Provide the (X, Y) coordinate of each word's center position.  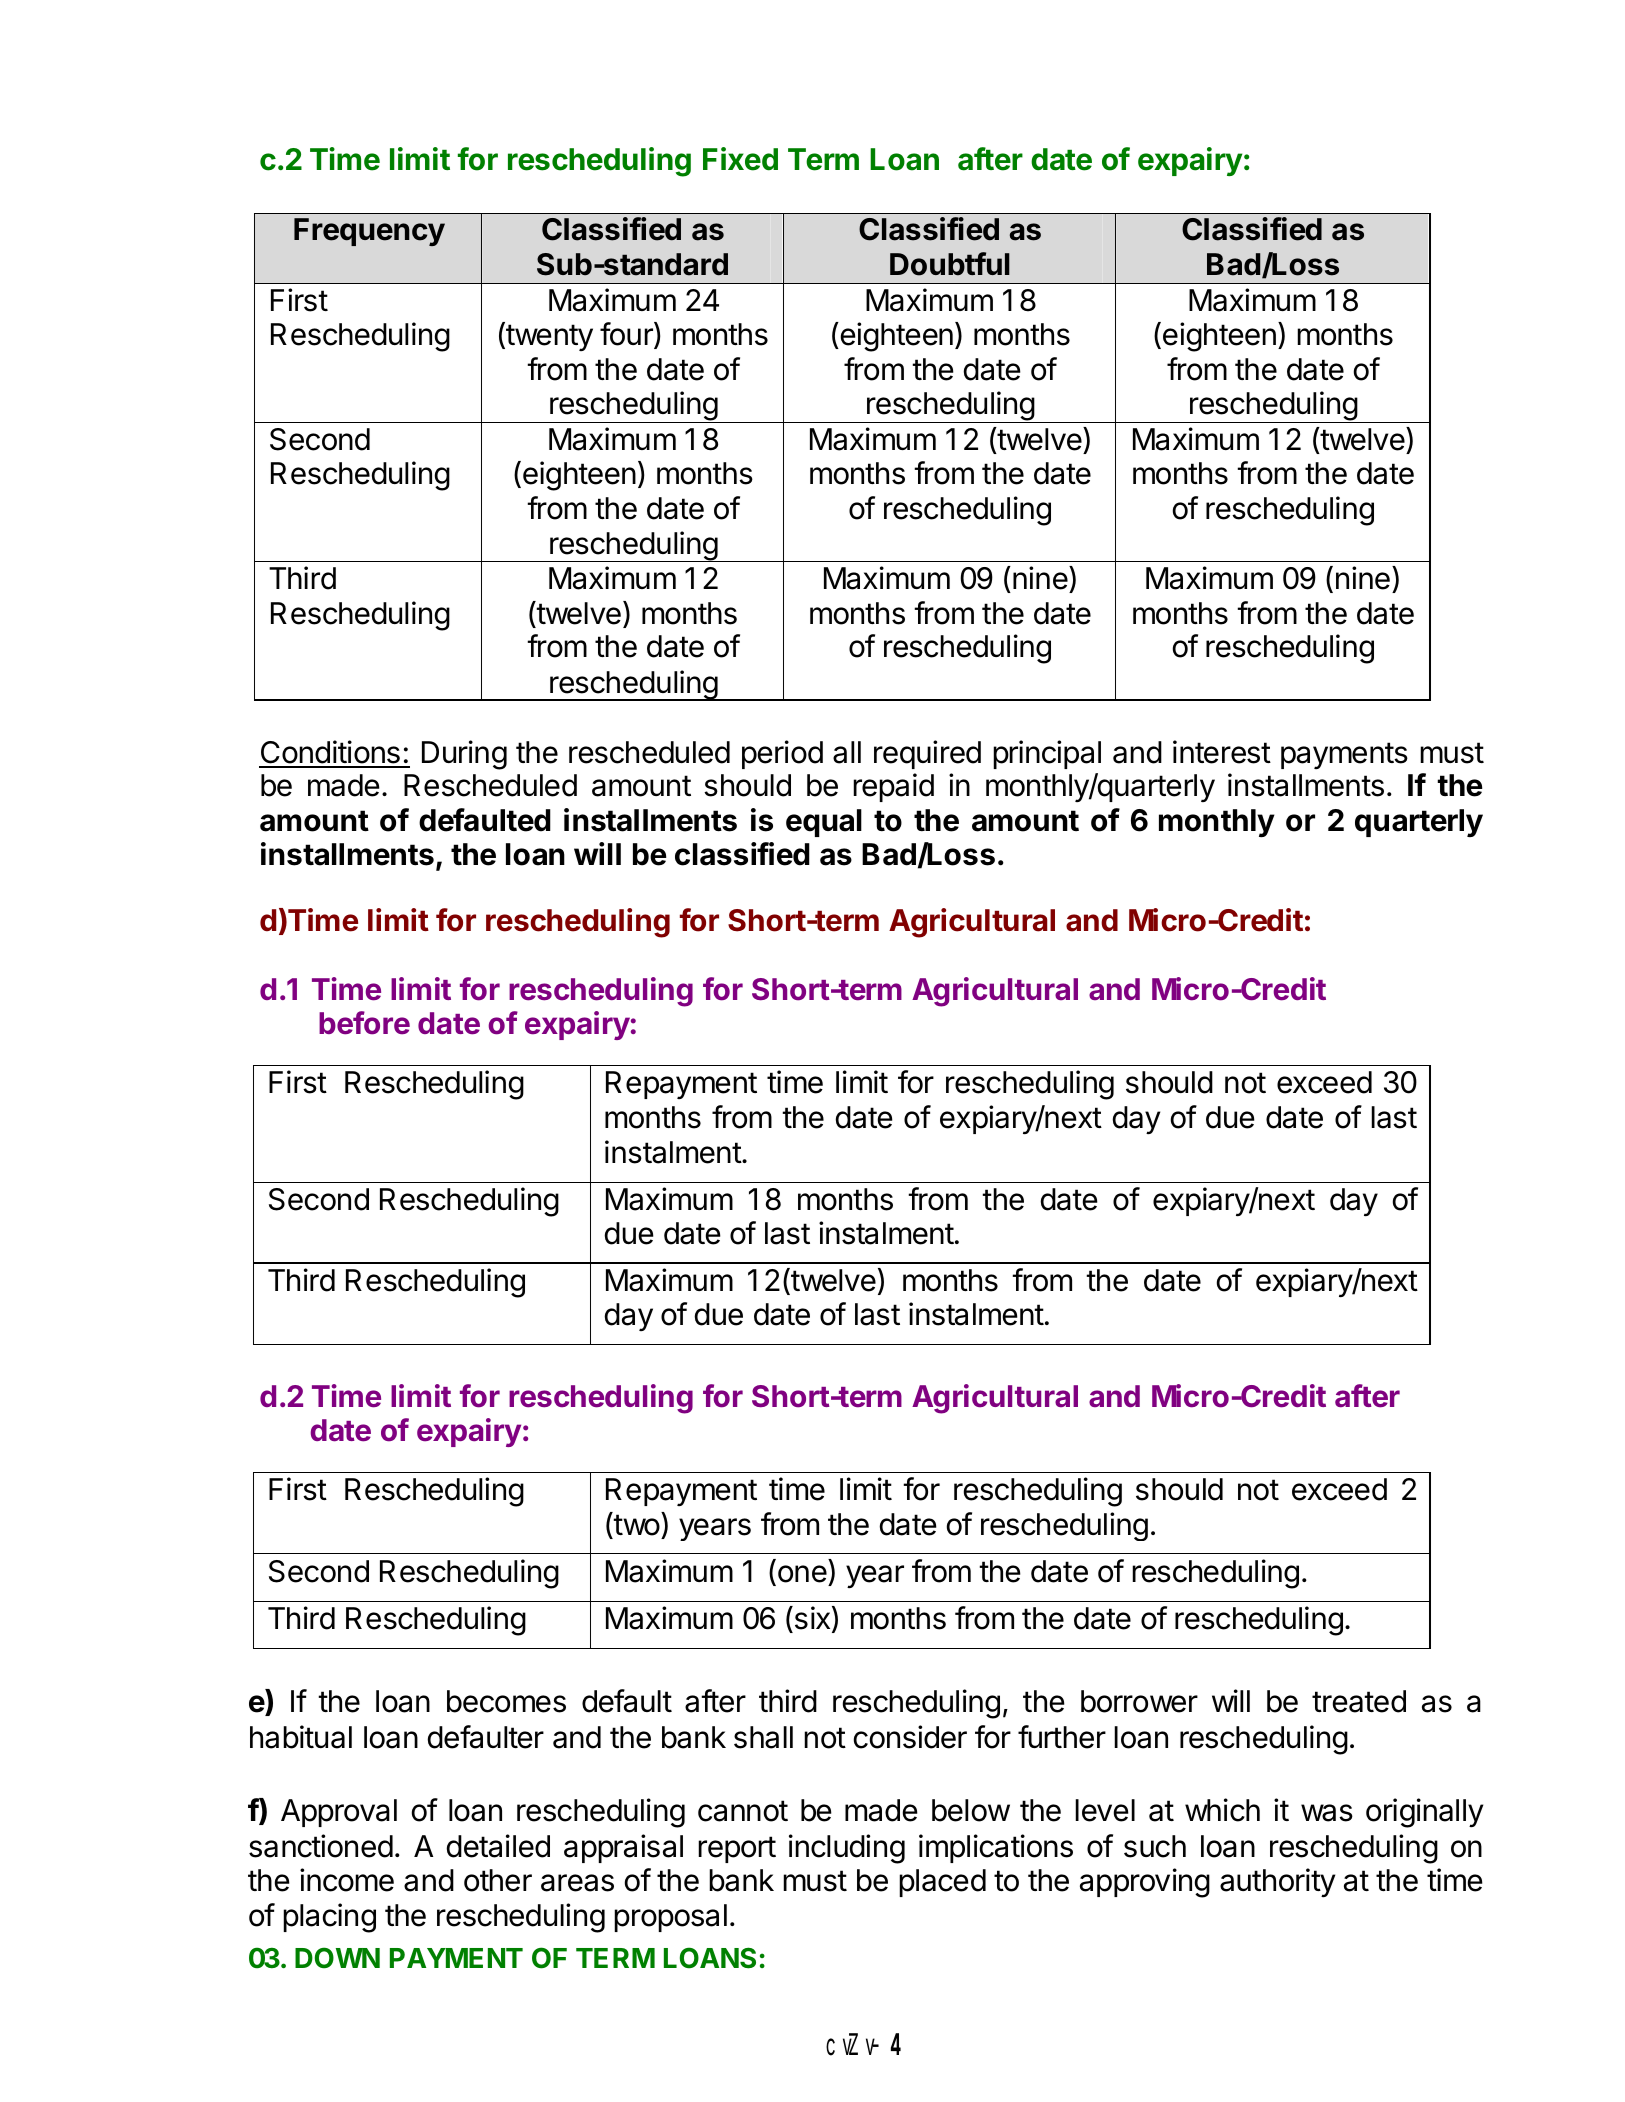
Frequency (369, 232)
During (464, 755)
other (498, 1880)
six (811, 1618)
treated (1359, 1701)
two (636, 1525)
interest (1222, 752)
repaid (893, 787)
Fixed (740, 159)
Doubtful (950, 264)
